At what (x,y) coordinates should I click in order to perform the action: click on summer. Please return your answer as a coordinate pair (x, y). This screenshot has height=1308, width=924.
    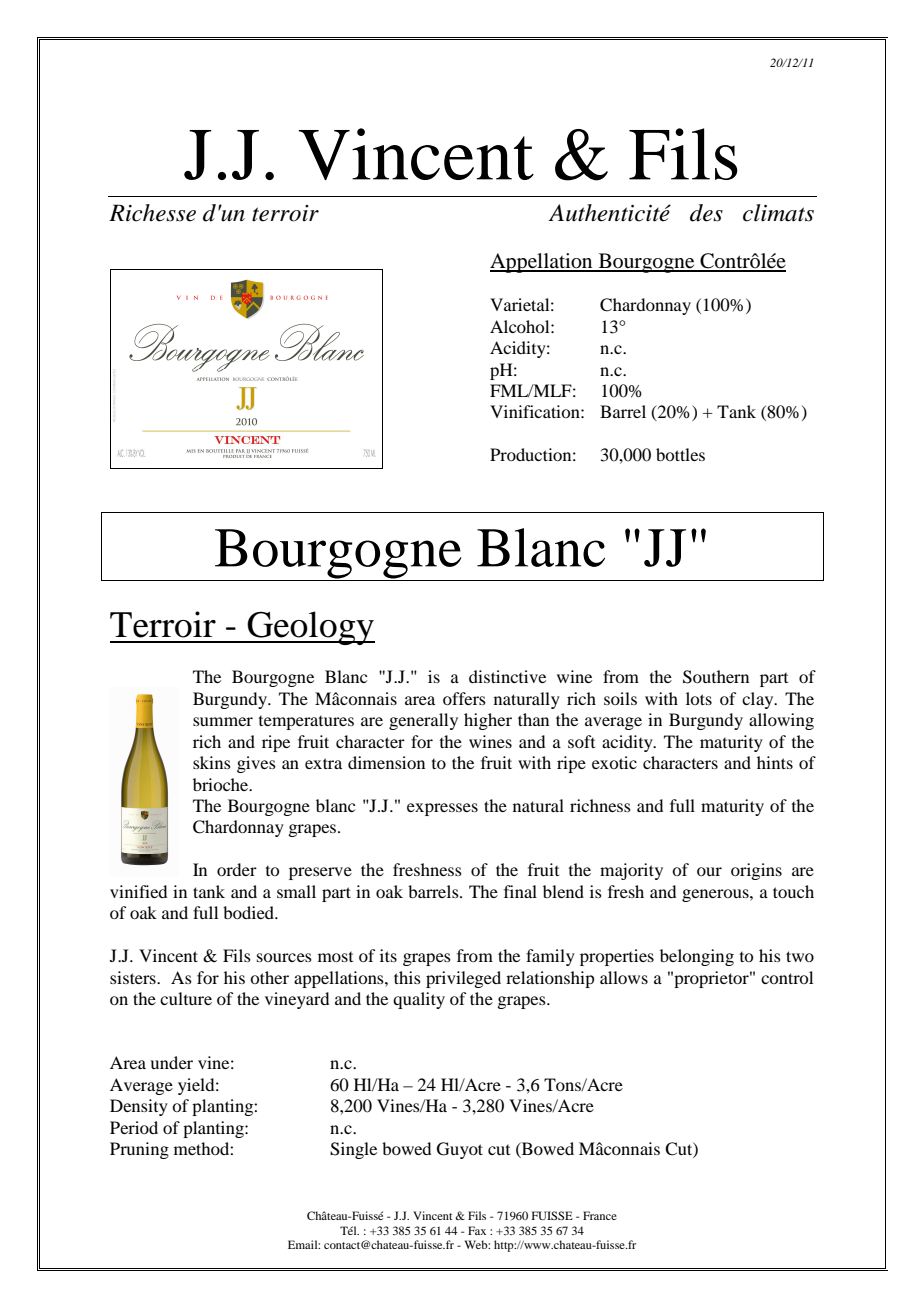
    Looking at the image, I should click on (223, 721).
